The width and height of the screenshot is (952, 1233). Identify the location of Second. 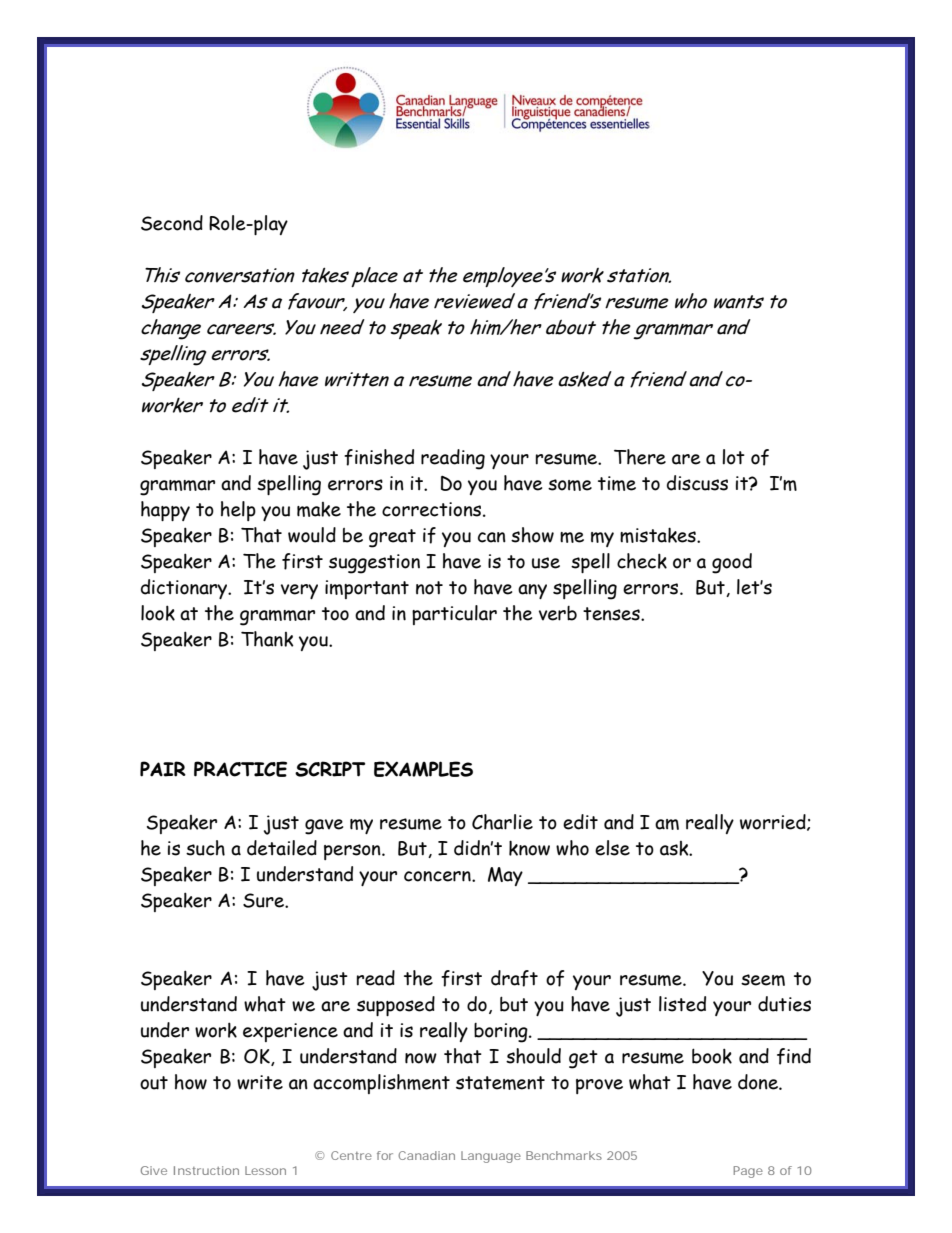
(172, 223).
